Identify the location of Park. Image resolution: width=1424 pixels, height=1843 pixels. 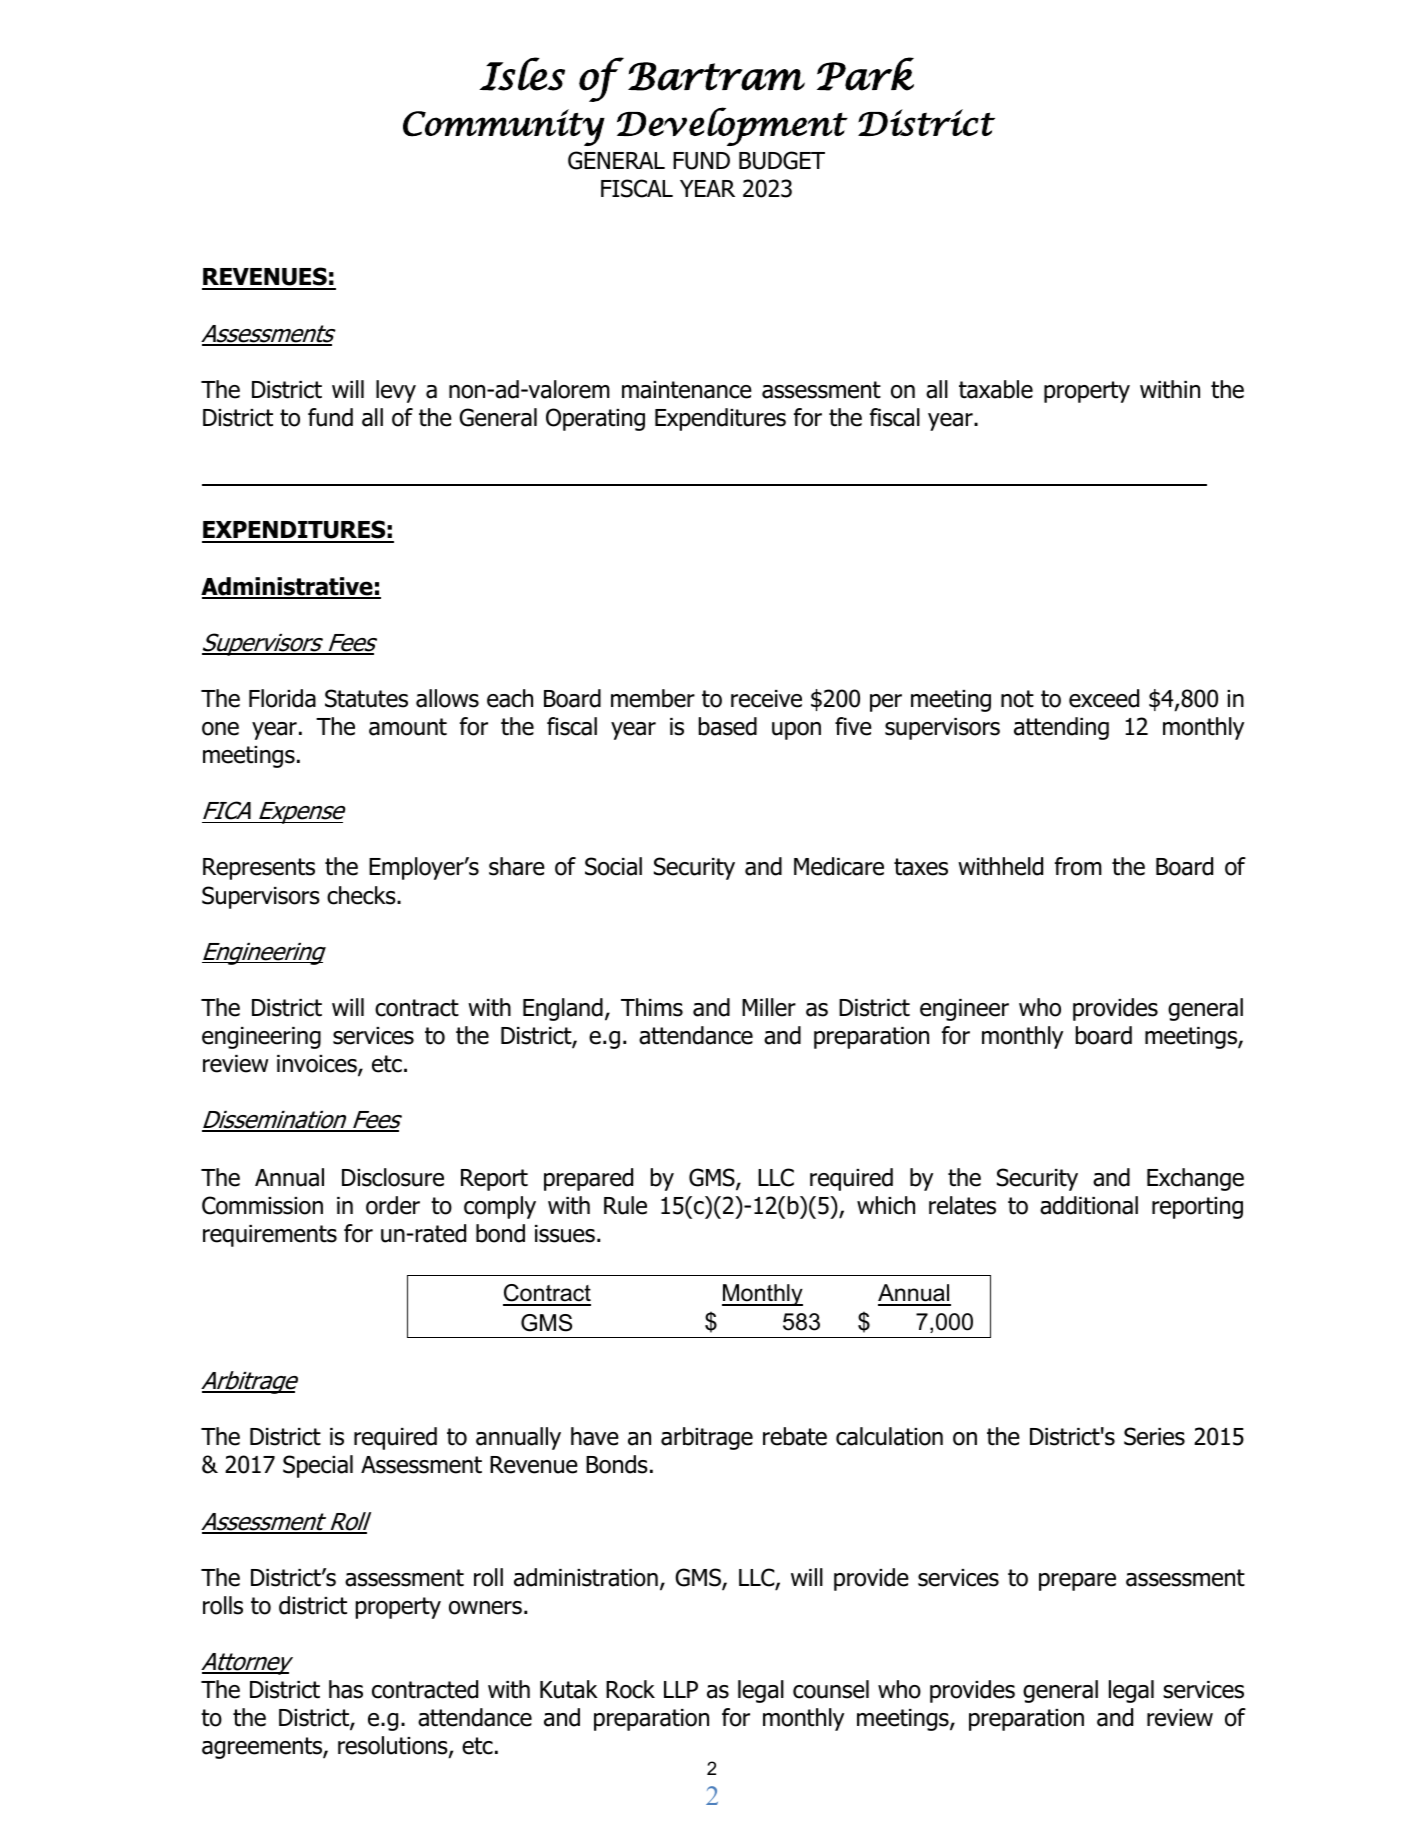
(865, 74).
